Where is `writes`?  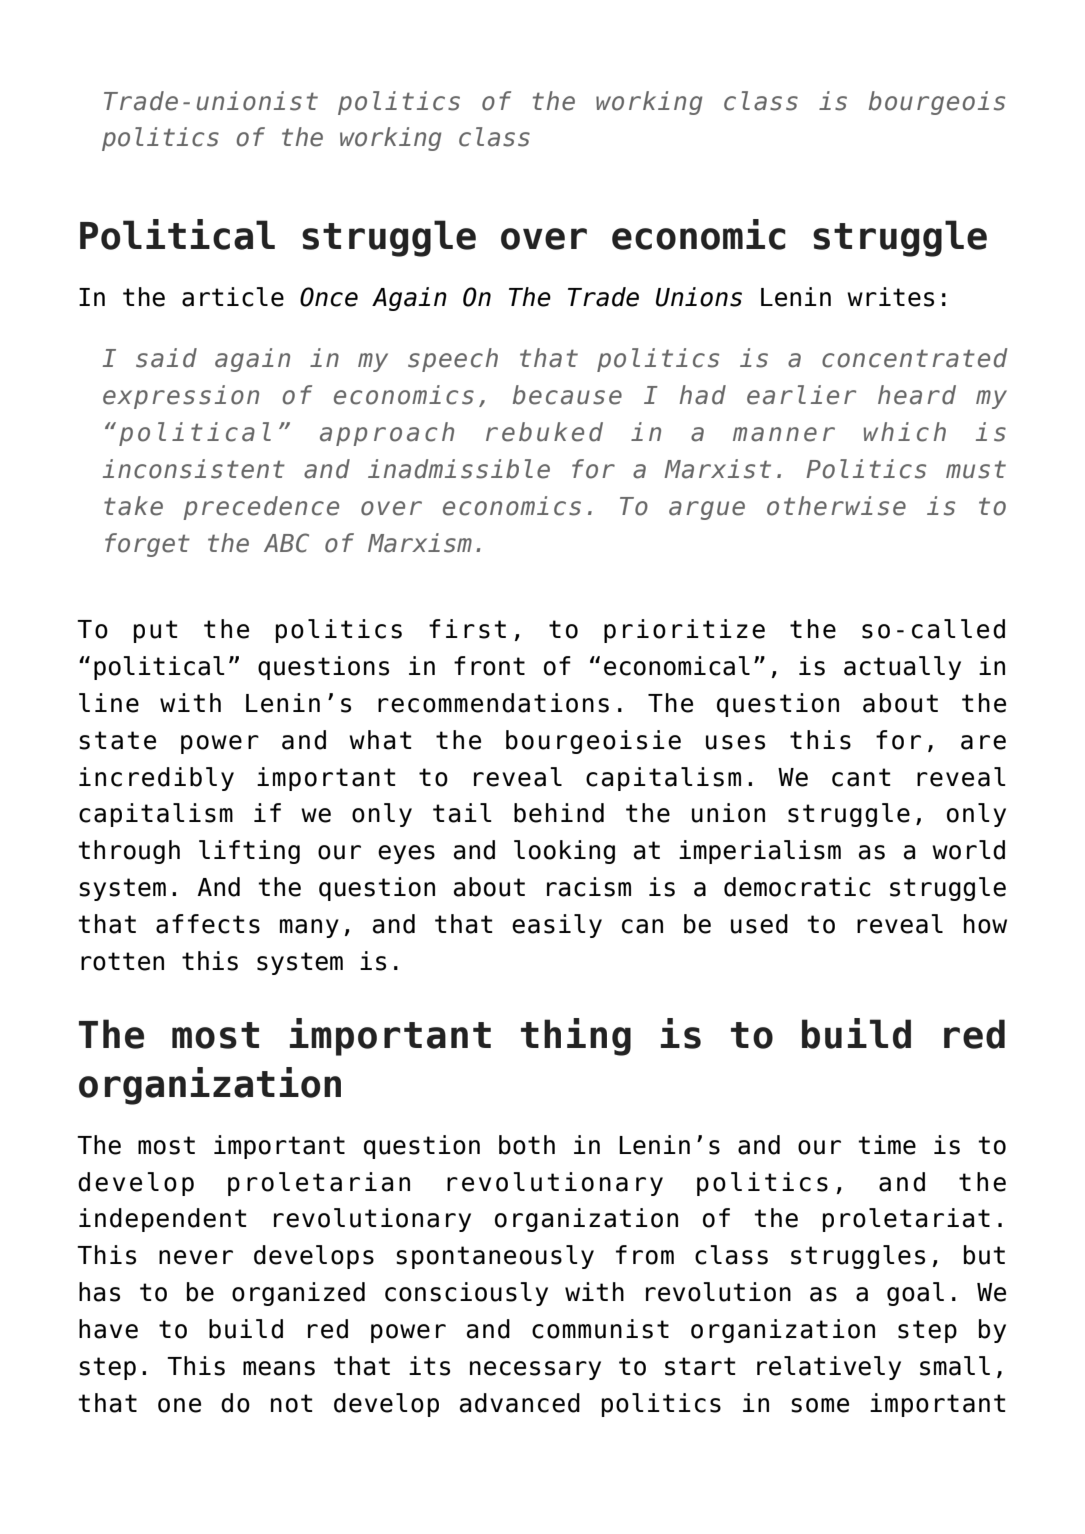
writes is located at coordinates (890, 297).
